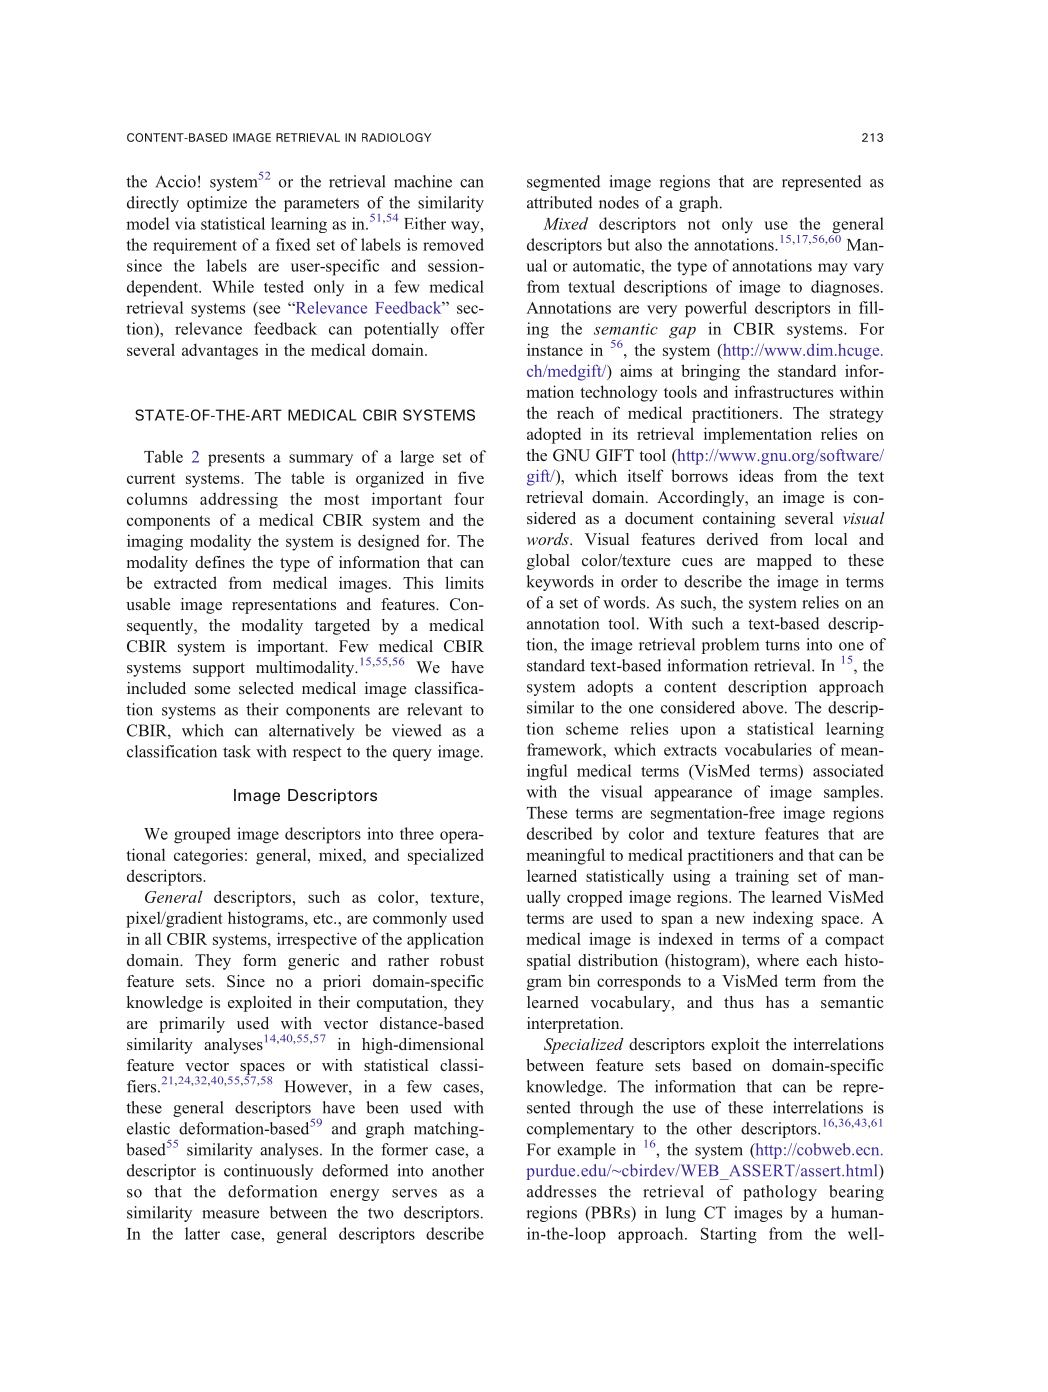 Image resolution: width=1048 pixels, height=1392 pixels. I want to click on some, so click(212, 690).
